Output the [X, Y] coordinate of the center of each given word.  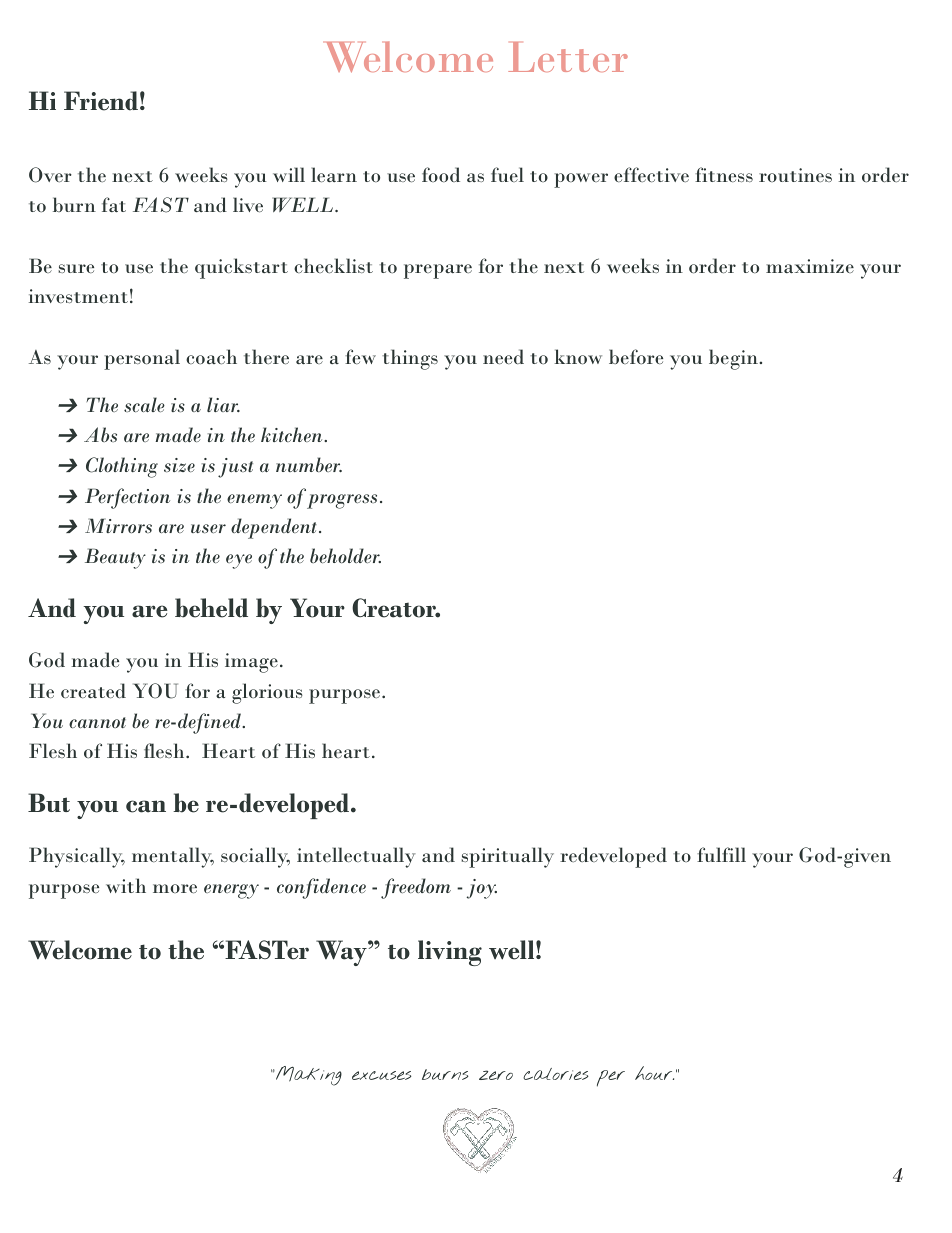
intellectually [356, 857]
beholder [345, 556]
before [636, 357]
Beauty [115, 558]
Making [308, 1076]
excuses [381, 1075]
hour [654, 1073]
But [49, 802]
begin [734, 359]
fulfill [721, 854]
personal [142, 359]
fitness [724, 174]
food [441, 174]
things [410, 359]
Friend [101, 101]
